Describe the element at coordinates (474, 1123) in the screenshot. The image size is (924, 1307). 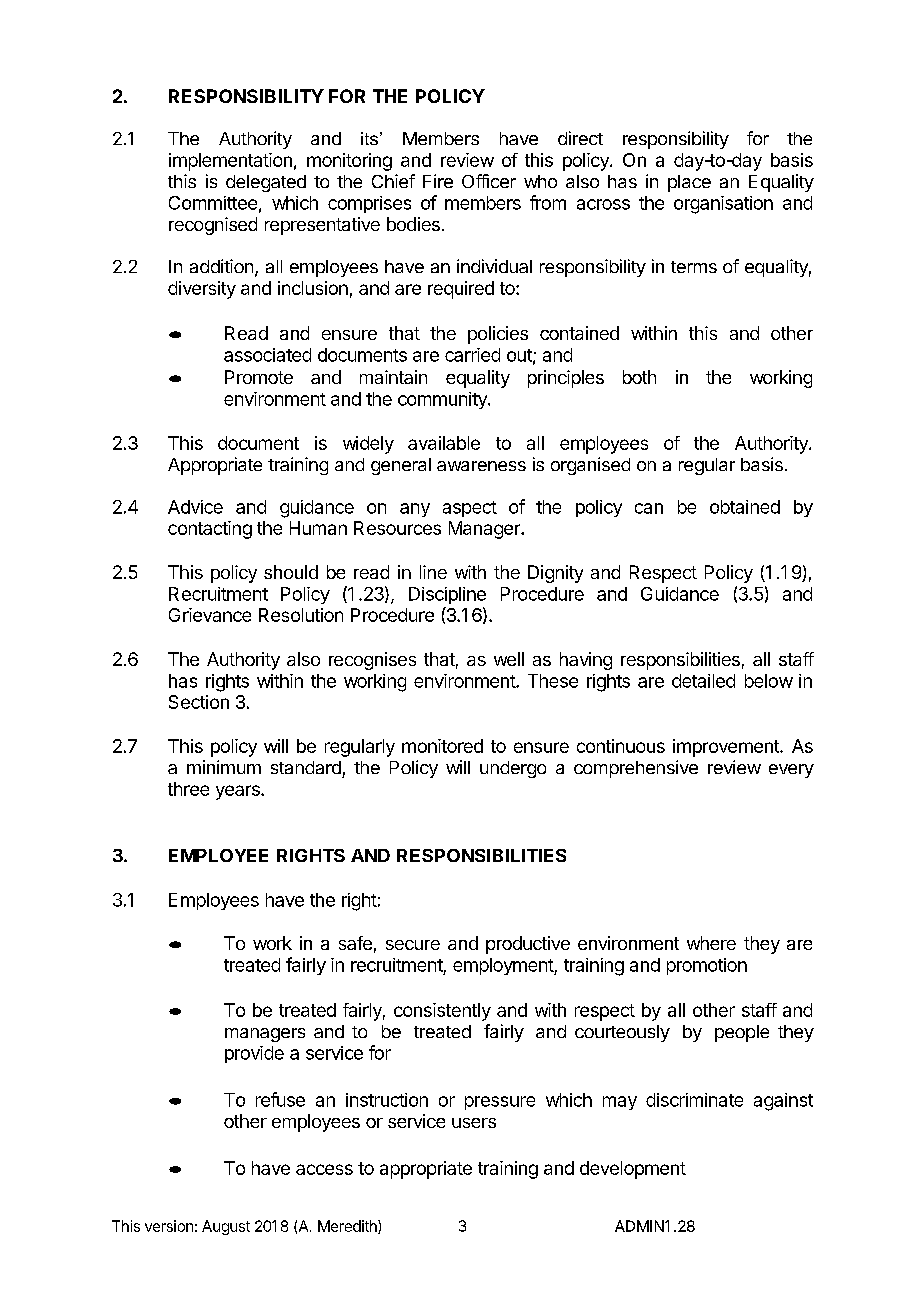
I see `users` at that location.
